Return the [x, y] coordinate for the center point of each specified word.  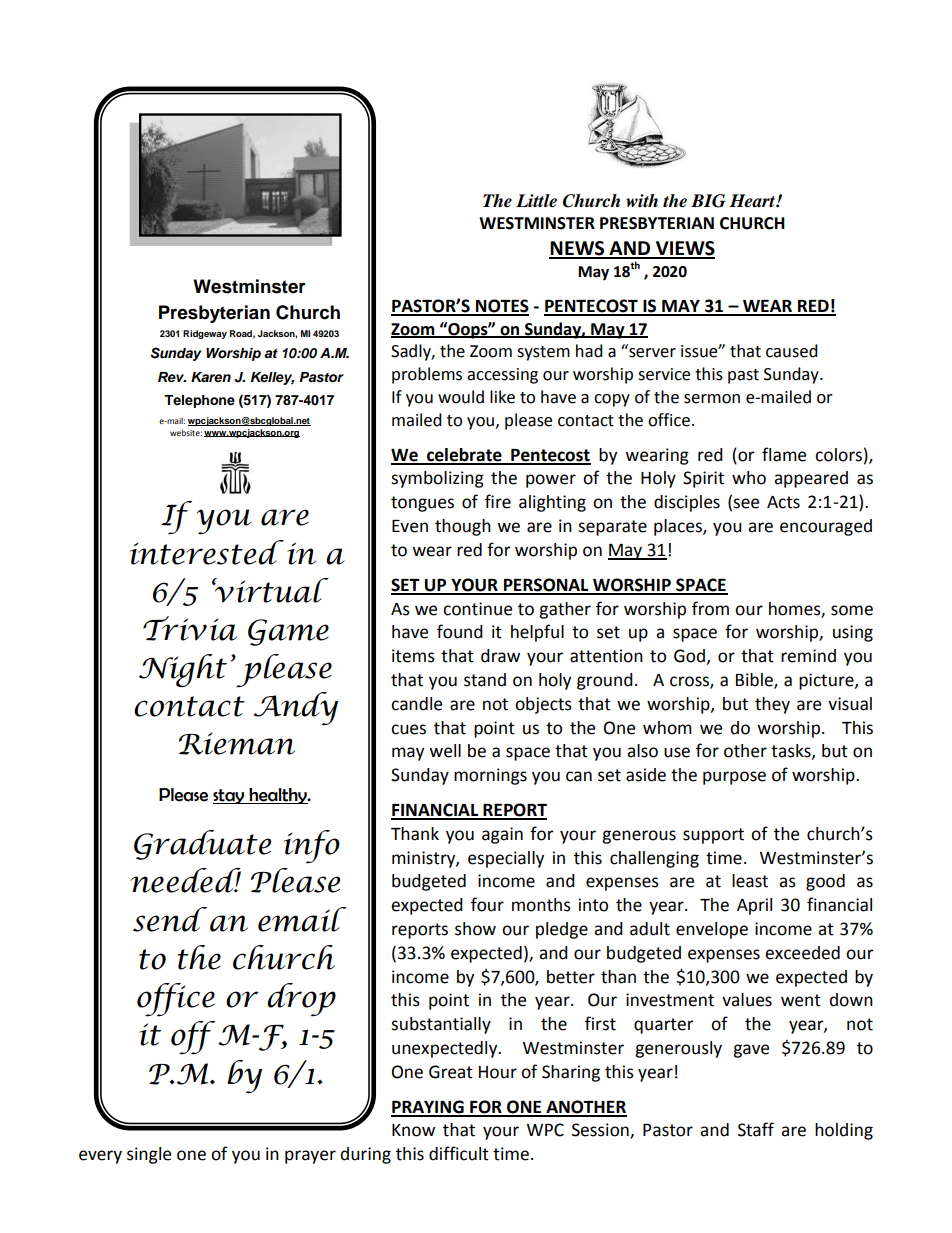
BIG [708, 201]
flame [784, 454]
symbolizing [437, 479]
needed [185, 880]
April [754, 906]
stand [485, 680]
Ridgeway [205, 334]
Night [183, 671]
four [487, 904]
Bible [755, 681]
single [149, 1155]
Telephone [199, 401]
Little [536, 201]
